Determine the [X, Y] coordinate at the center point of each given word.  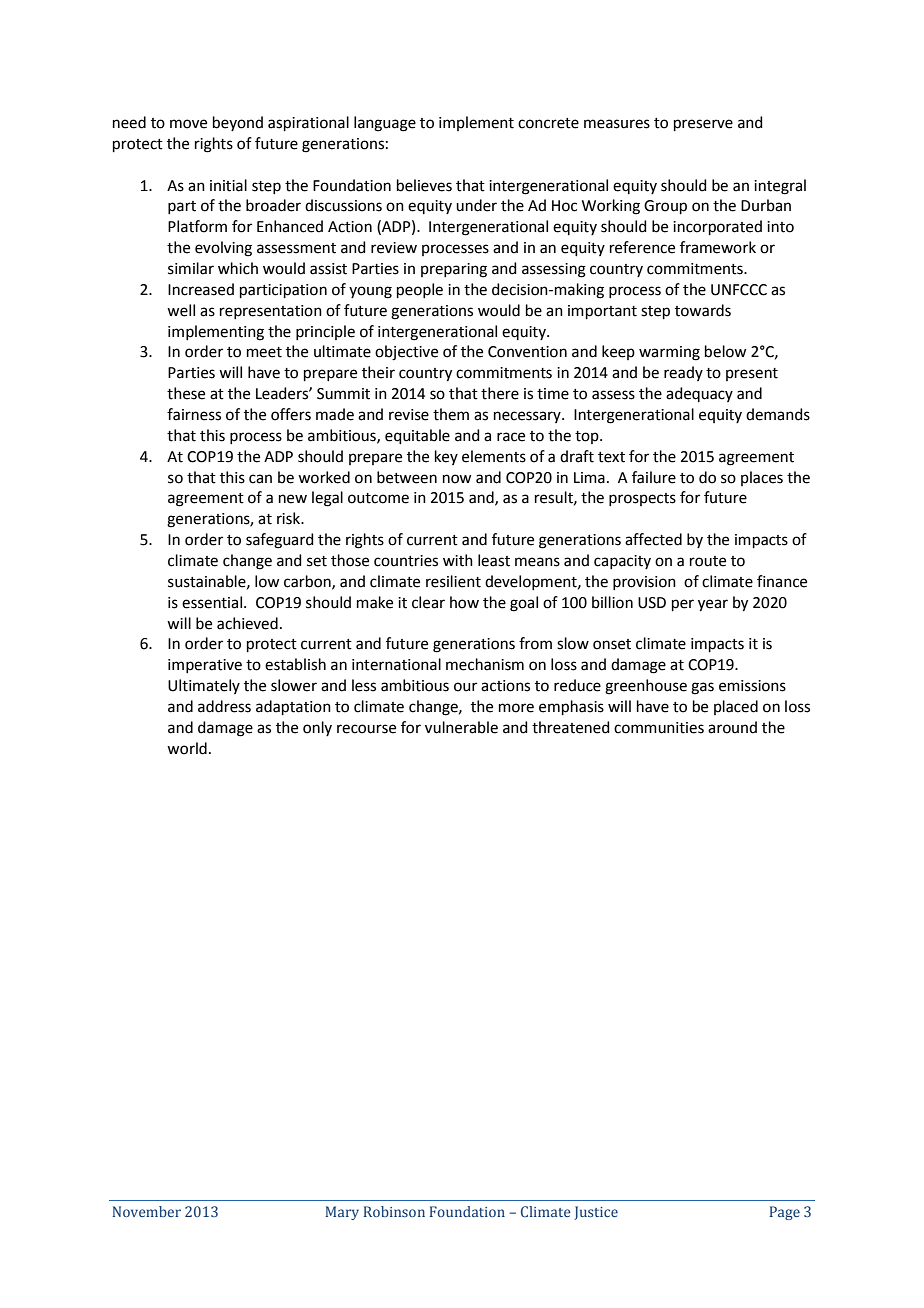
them [451, 414]
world [187, 748]
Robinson [394, 1211]
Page [785, 1213]
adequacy [699, 394]
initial [228, 185]
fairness [194, 414]
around [732, 727]
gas [702, 688]
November [147, 1211]
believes [424, 185]
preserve [703, 125]
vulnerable [461, 727]
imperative [205, 666]
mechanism [485, 664]
